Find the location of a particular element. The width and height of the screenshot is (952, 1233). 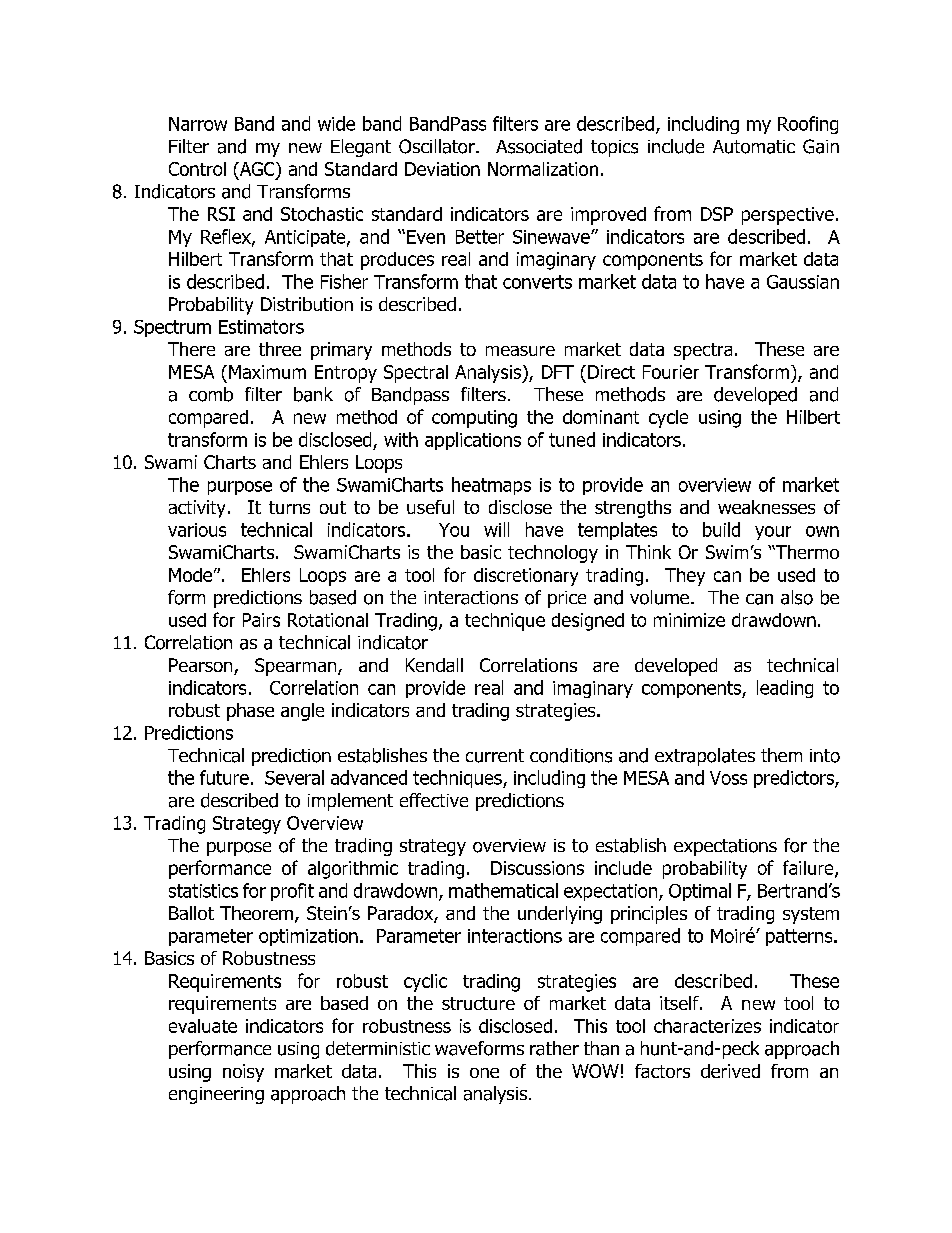

also is located at coordinates (797, 597).
